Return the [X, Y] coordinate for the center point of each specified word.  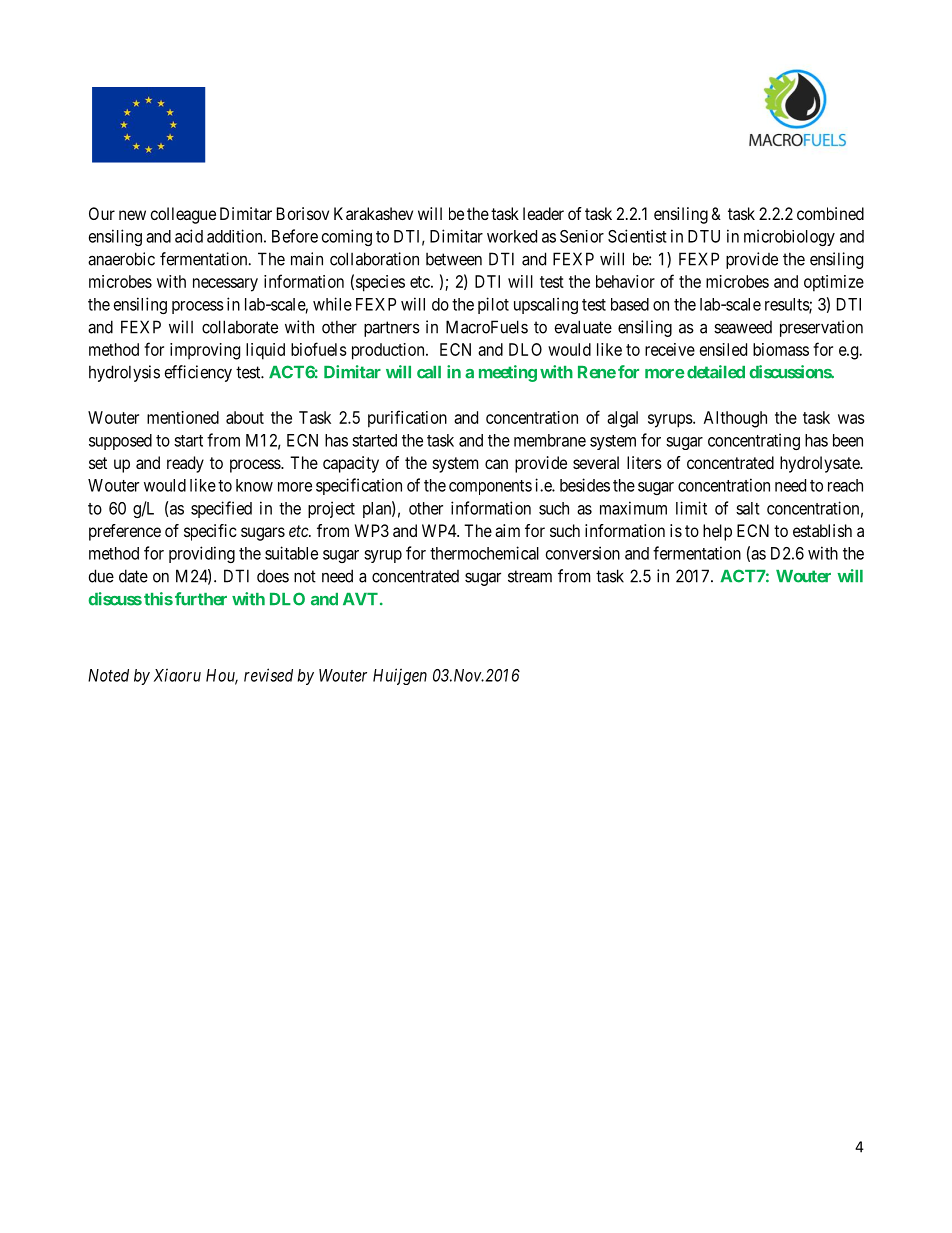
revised [268, 675]
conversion [583, 553]
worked [512, 236]
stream [530, 576]
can [496, 464]
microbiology [789, 237]
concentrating [754, 441]
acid [189, 236]
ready [185, 464]
